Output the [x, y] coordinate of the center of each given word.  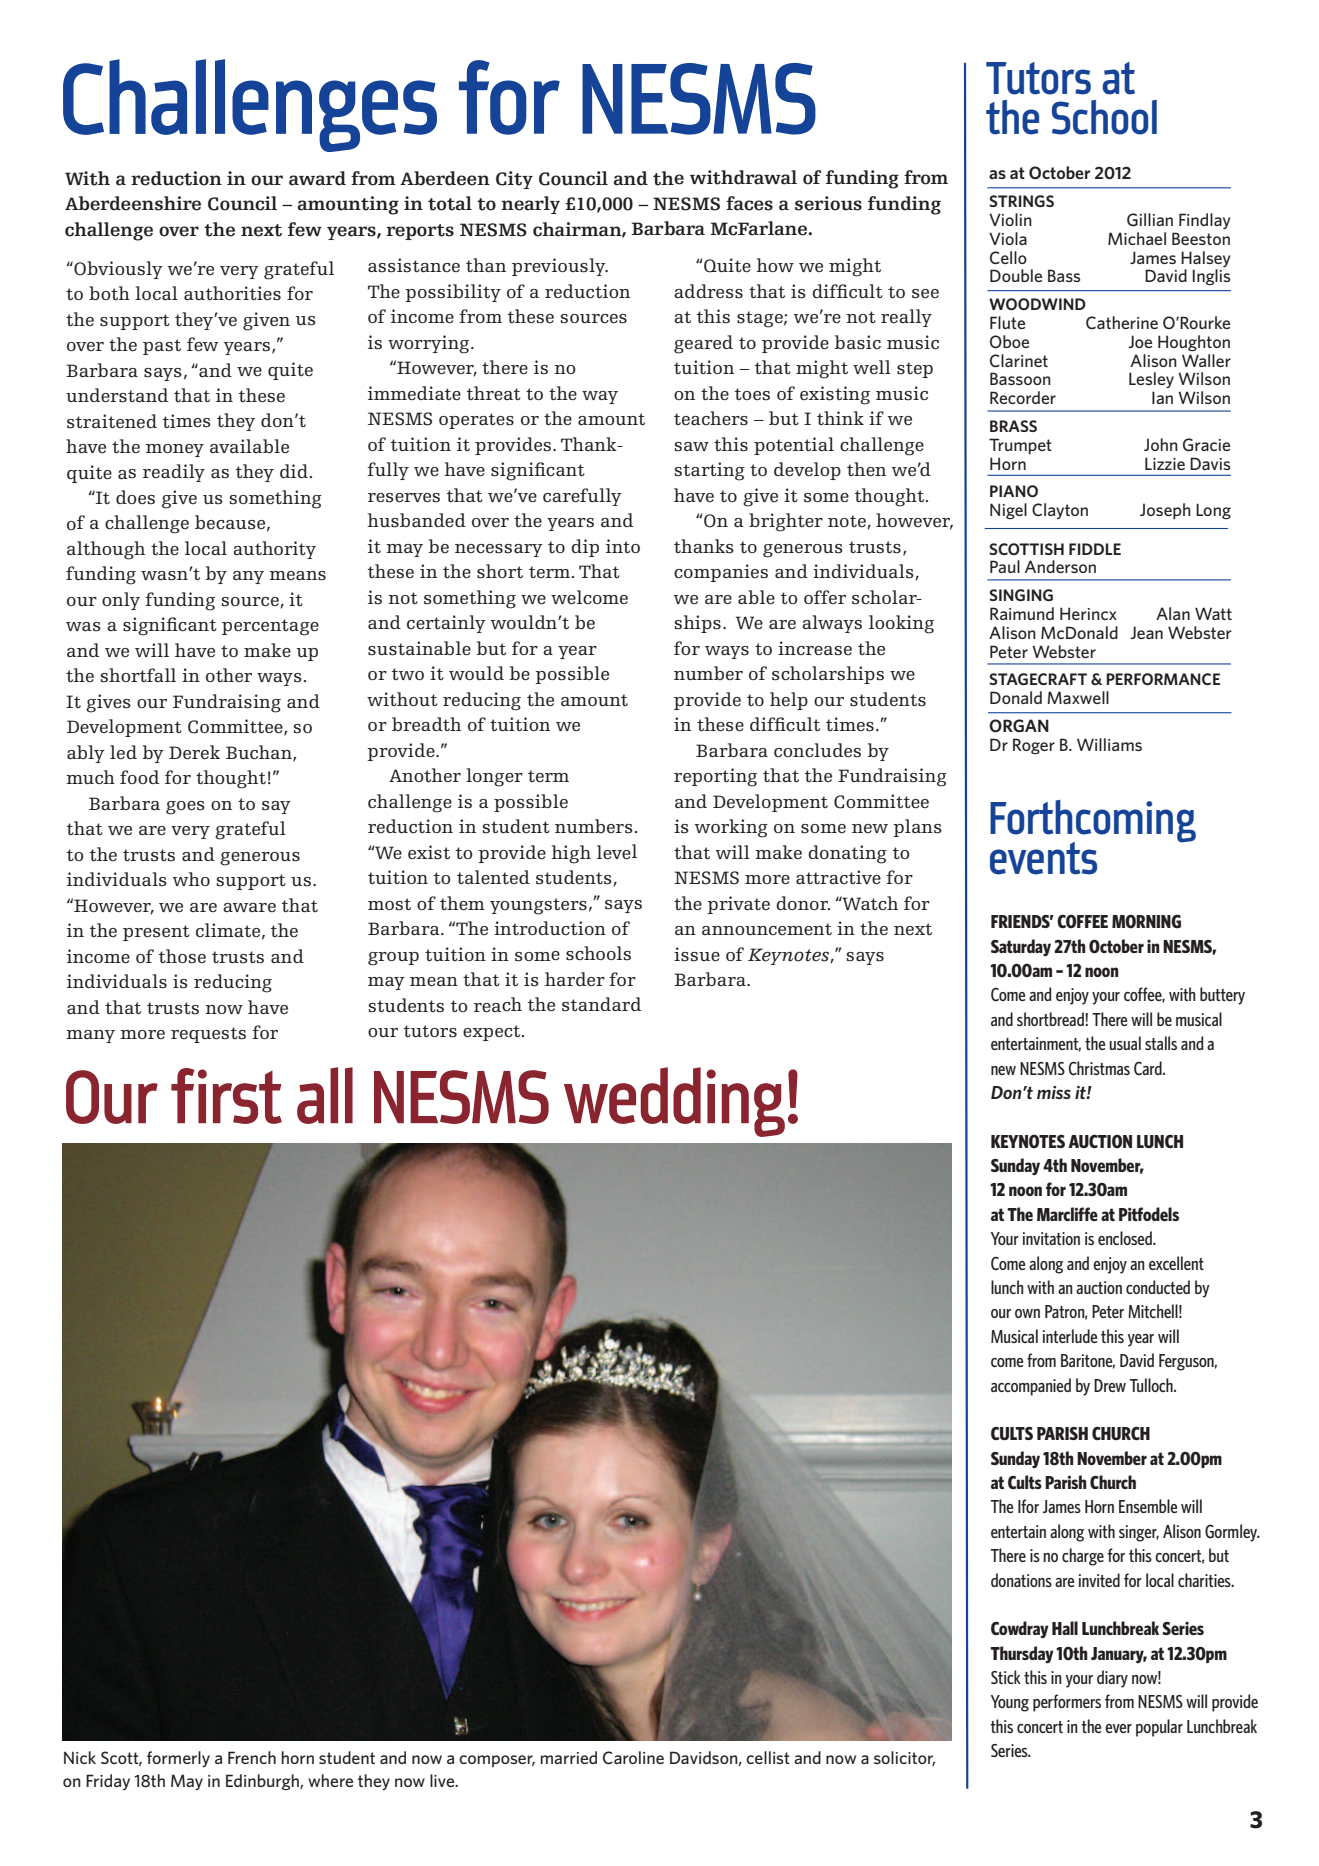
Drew [1110, 1385]
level [617, 852]
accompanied [1031, 1387]
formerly [178, 1759]
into [623, 546]
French [252, 1757]
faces [749, 203]
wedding [674, 1102]
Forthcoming [1093, 822]
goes [185, 808]
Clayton [1060, 511]
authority [274, 550]
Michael [1137, 238]
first [226, 1096]
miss [1054, 1092]
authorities [232, 293]
